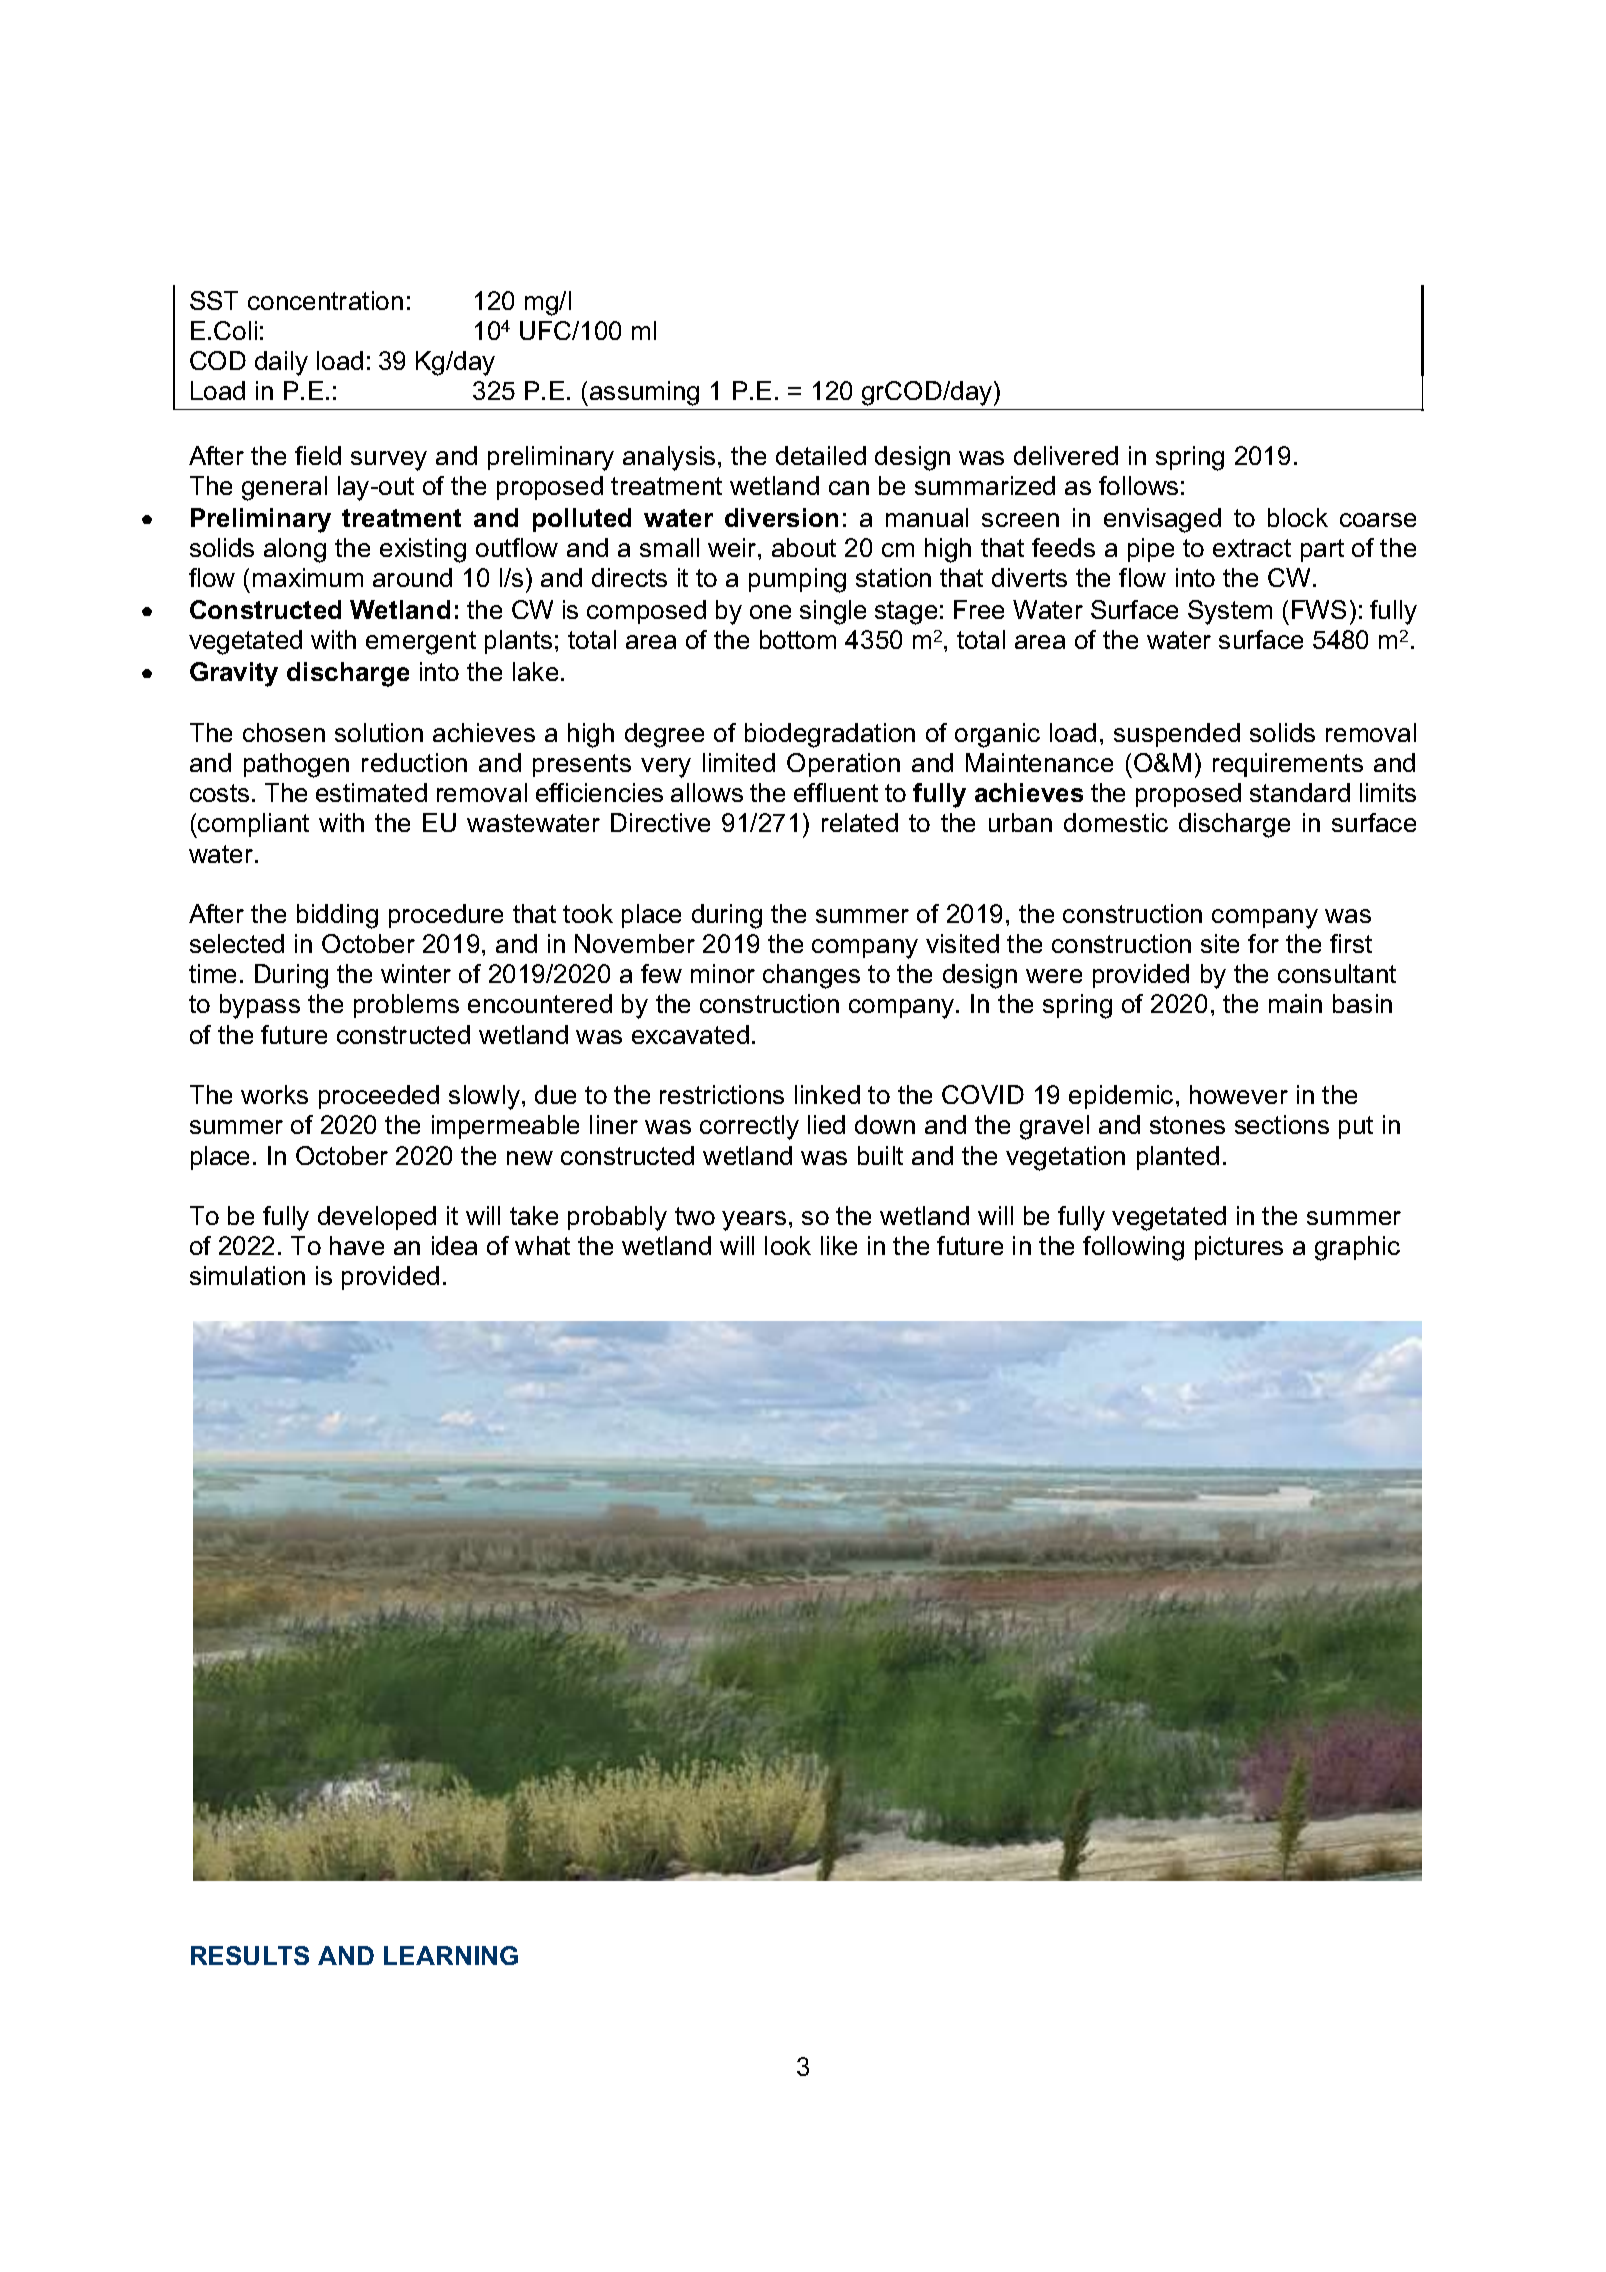 The width and height of the screenshot is (1606, 2272). What do you see at coordinates (1138, 485) in the screenshot?
I see `follows` at bounding box center [1138, 485].
